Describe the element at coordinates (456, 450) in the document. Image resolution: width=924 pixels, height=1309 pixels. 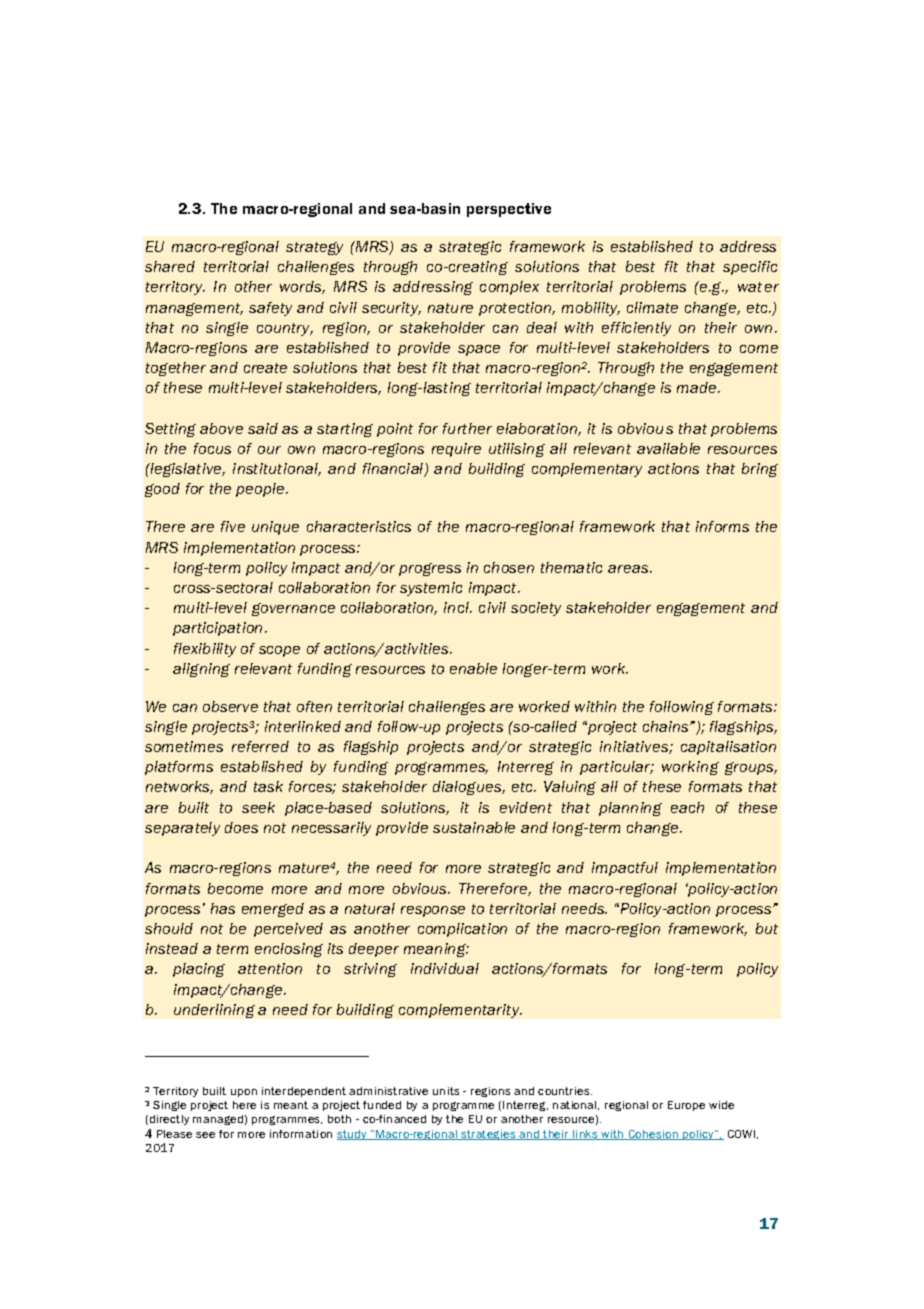
I see `require` at that location.
